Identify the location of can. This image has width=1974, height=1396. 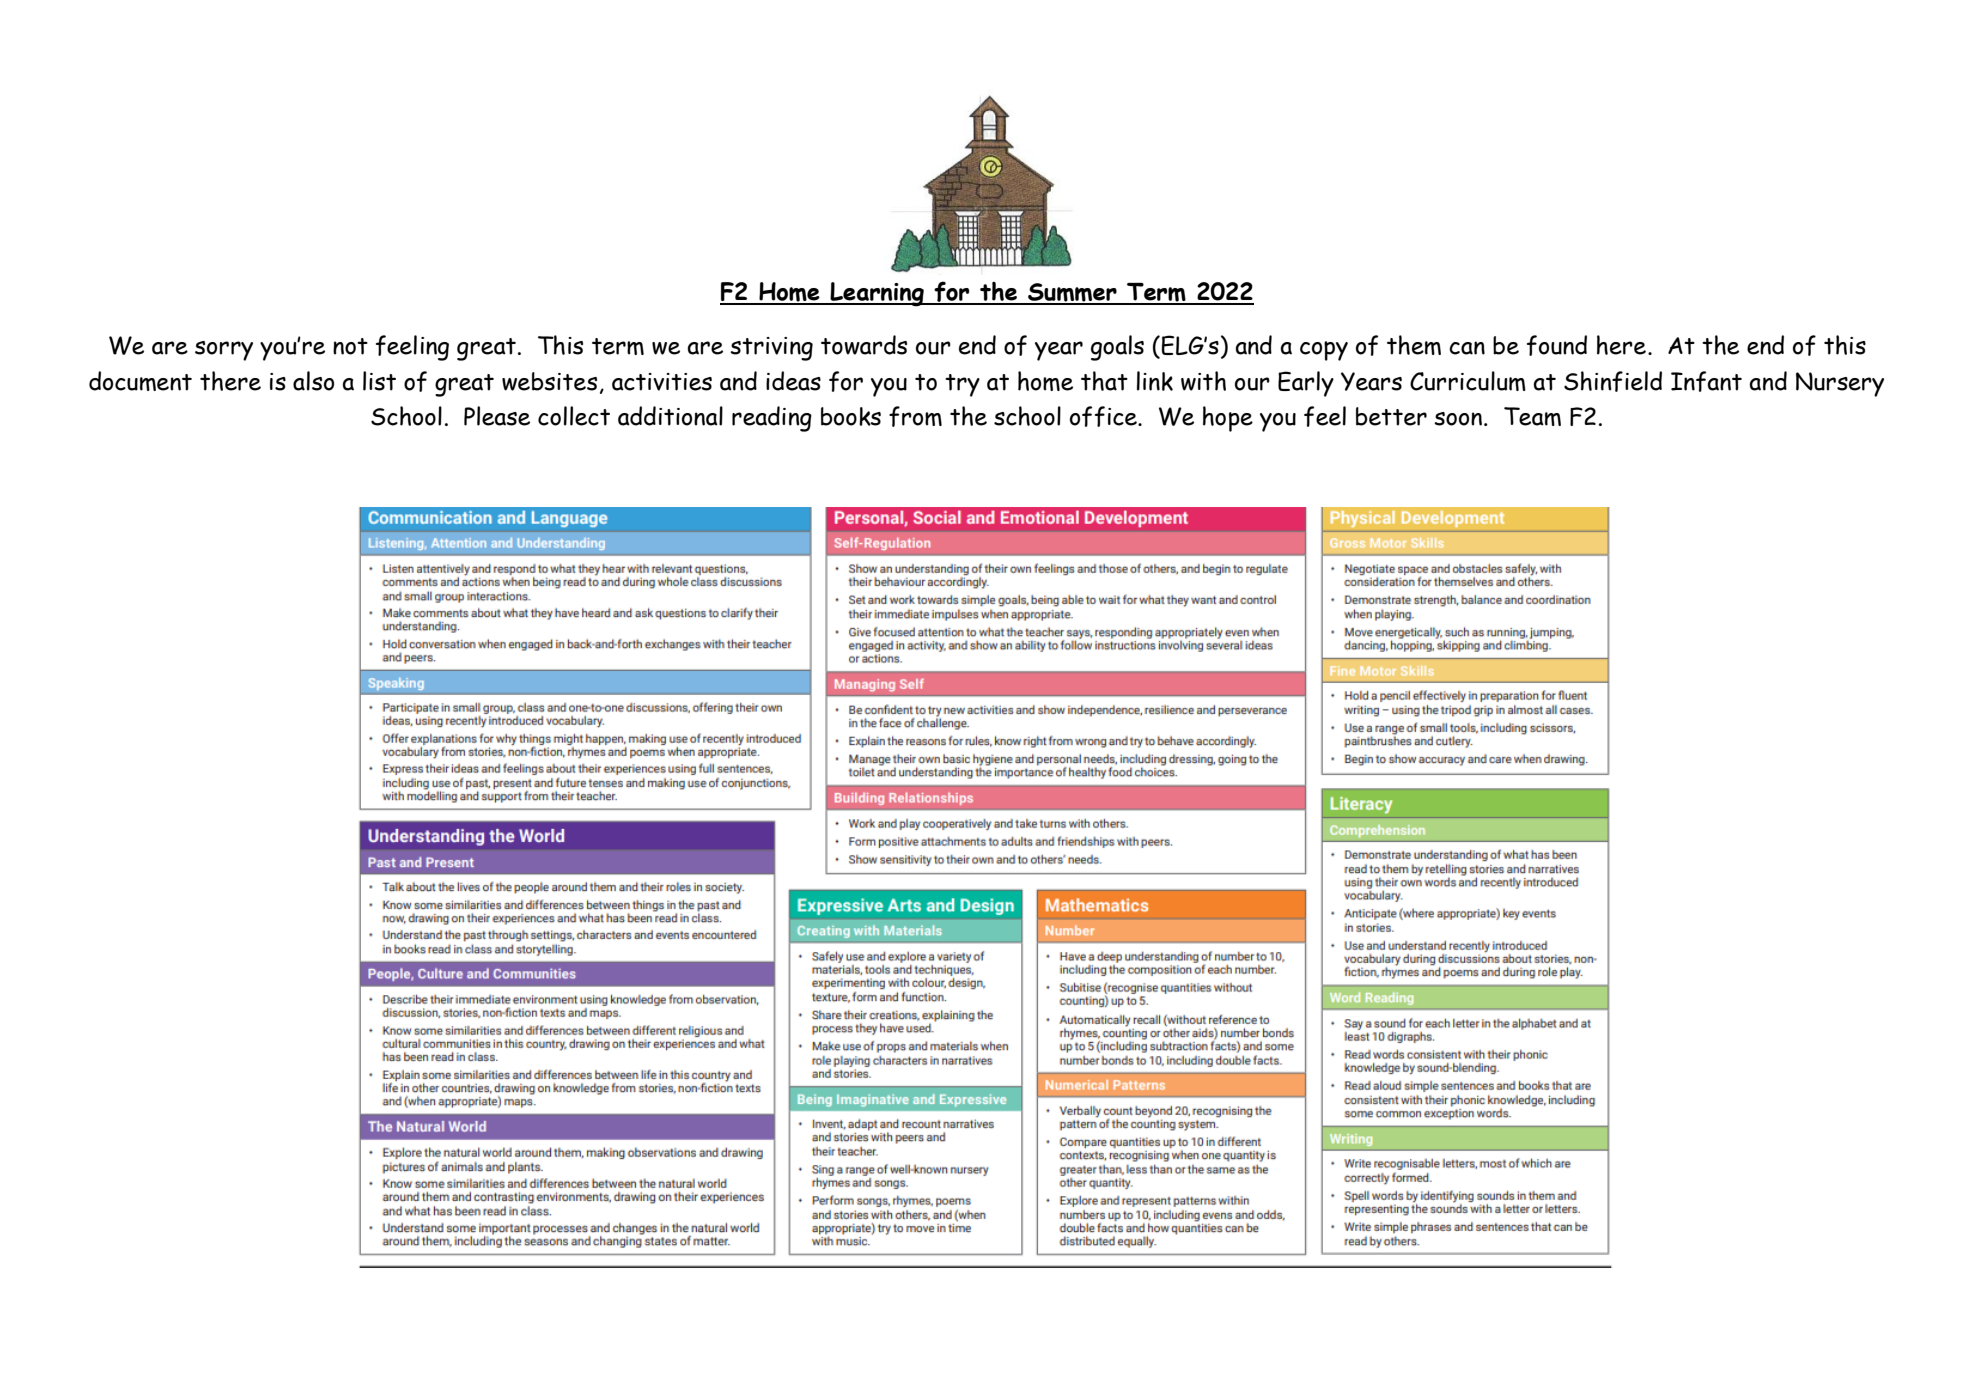
(1467, 348).
